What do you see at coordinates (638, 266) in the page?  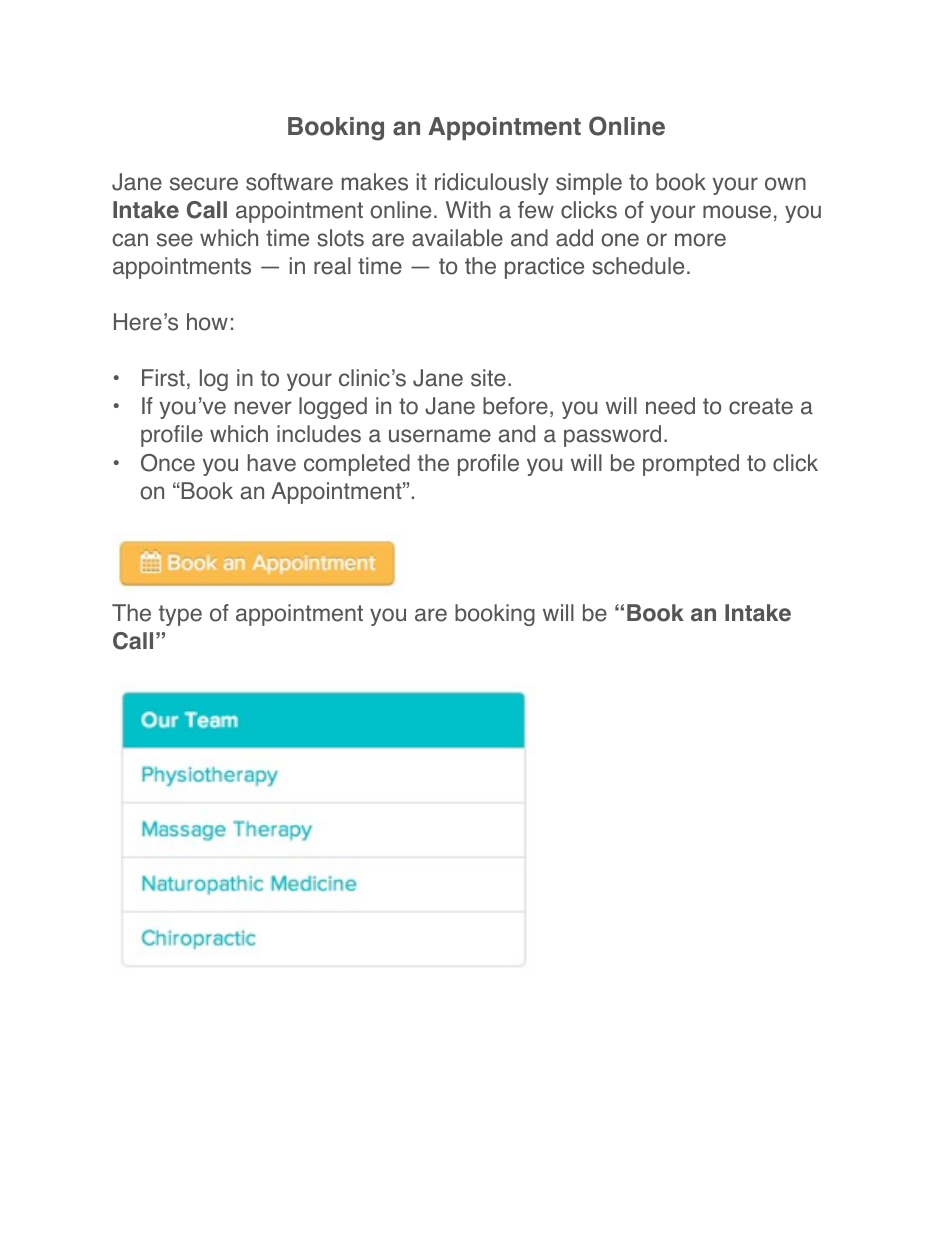 I see `schedule` at bounding box center [638, 266].
